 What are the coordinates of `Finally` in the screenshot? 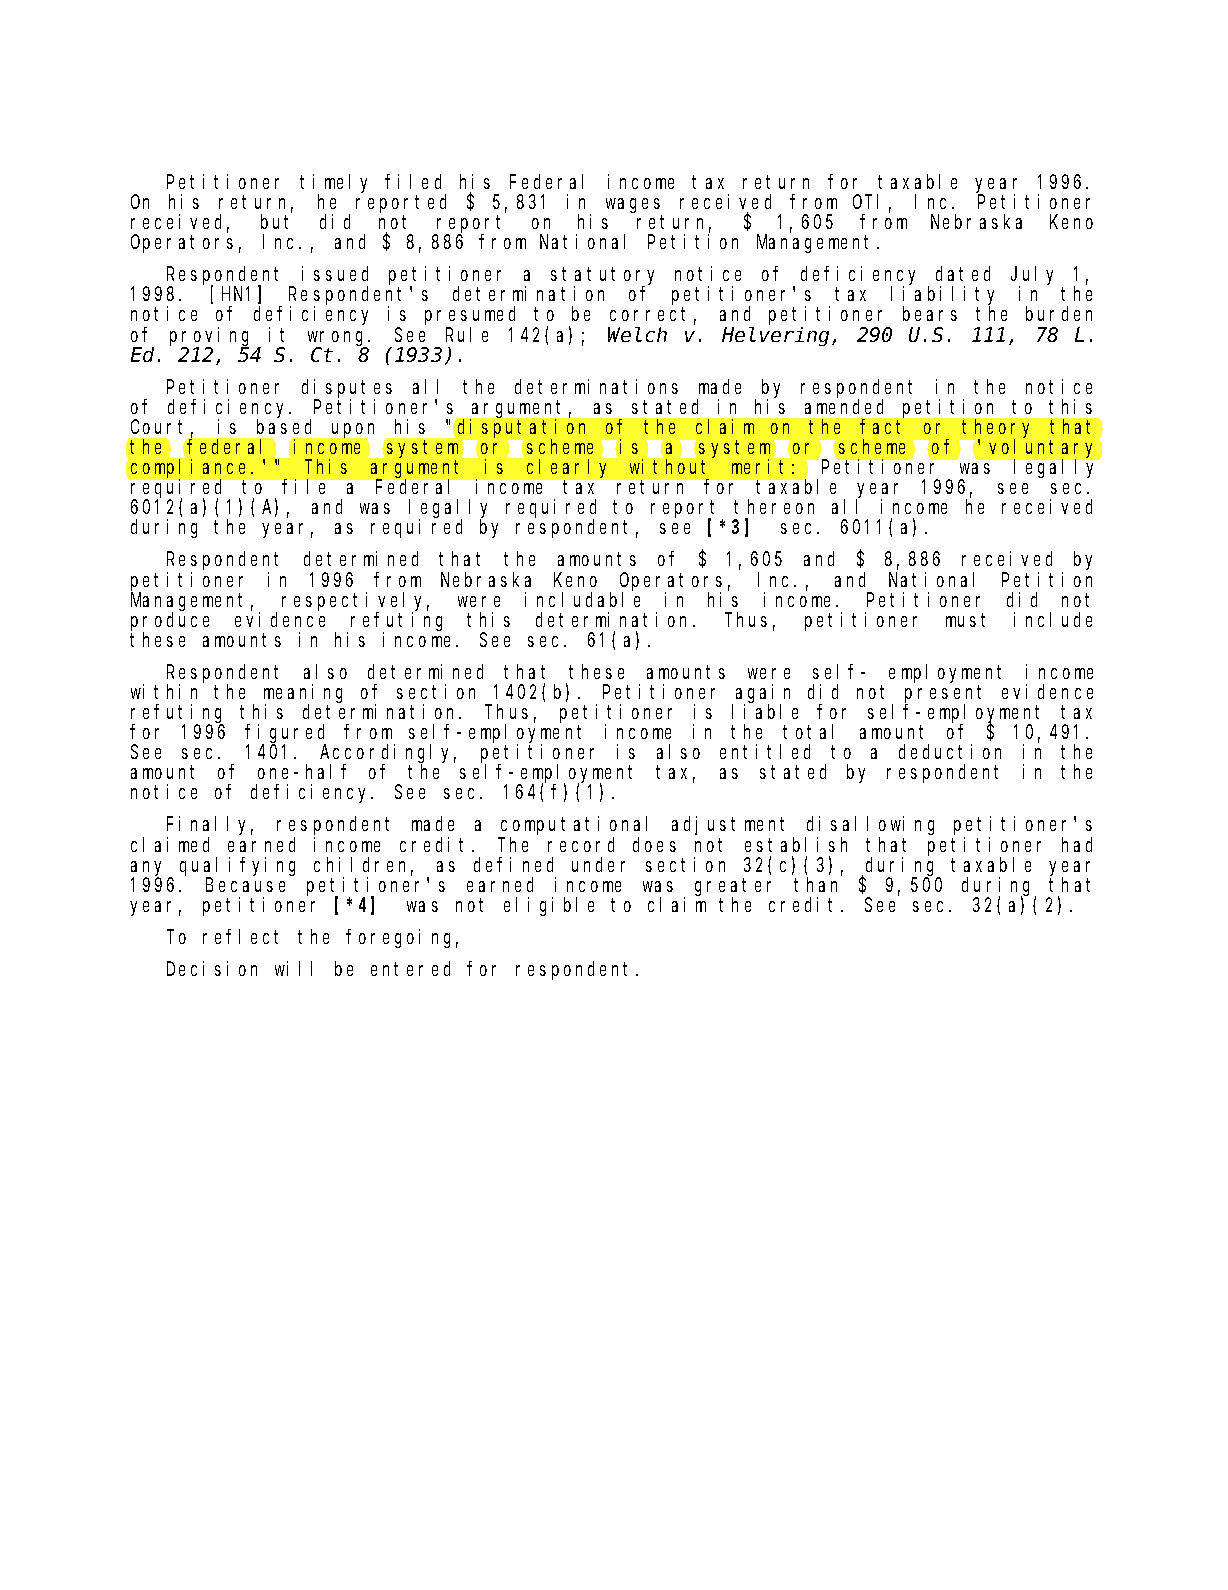 It's located at (210, 827).
